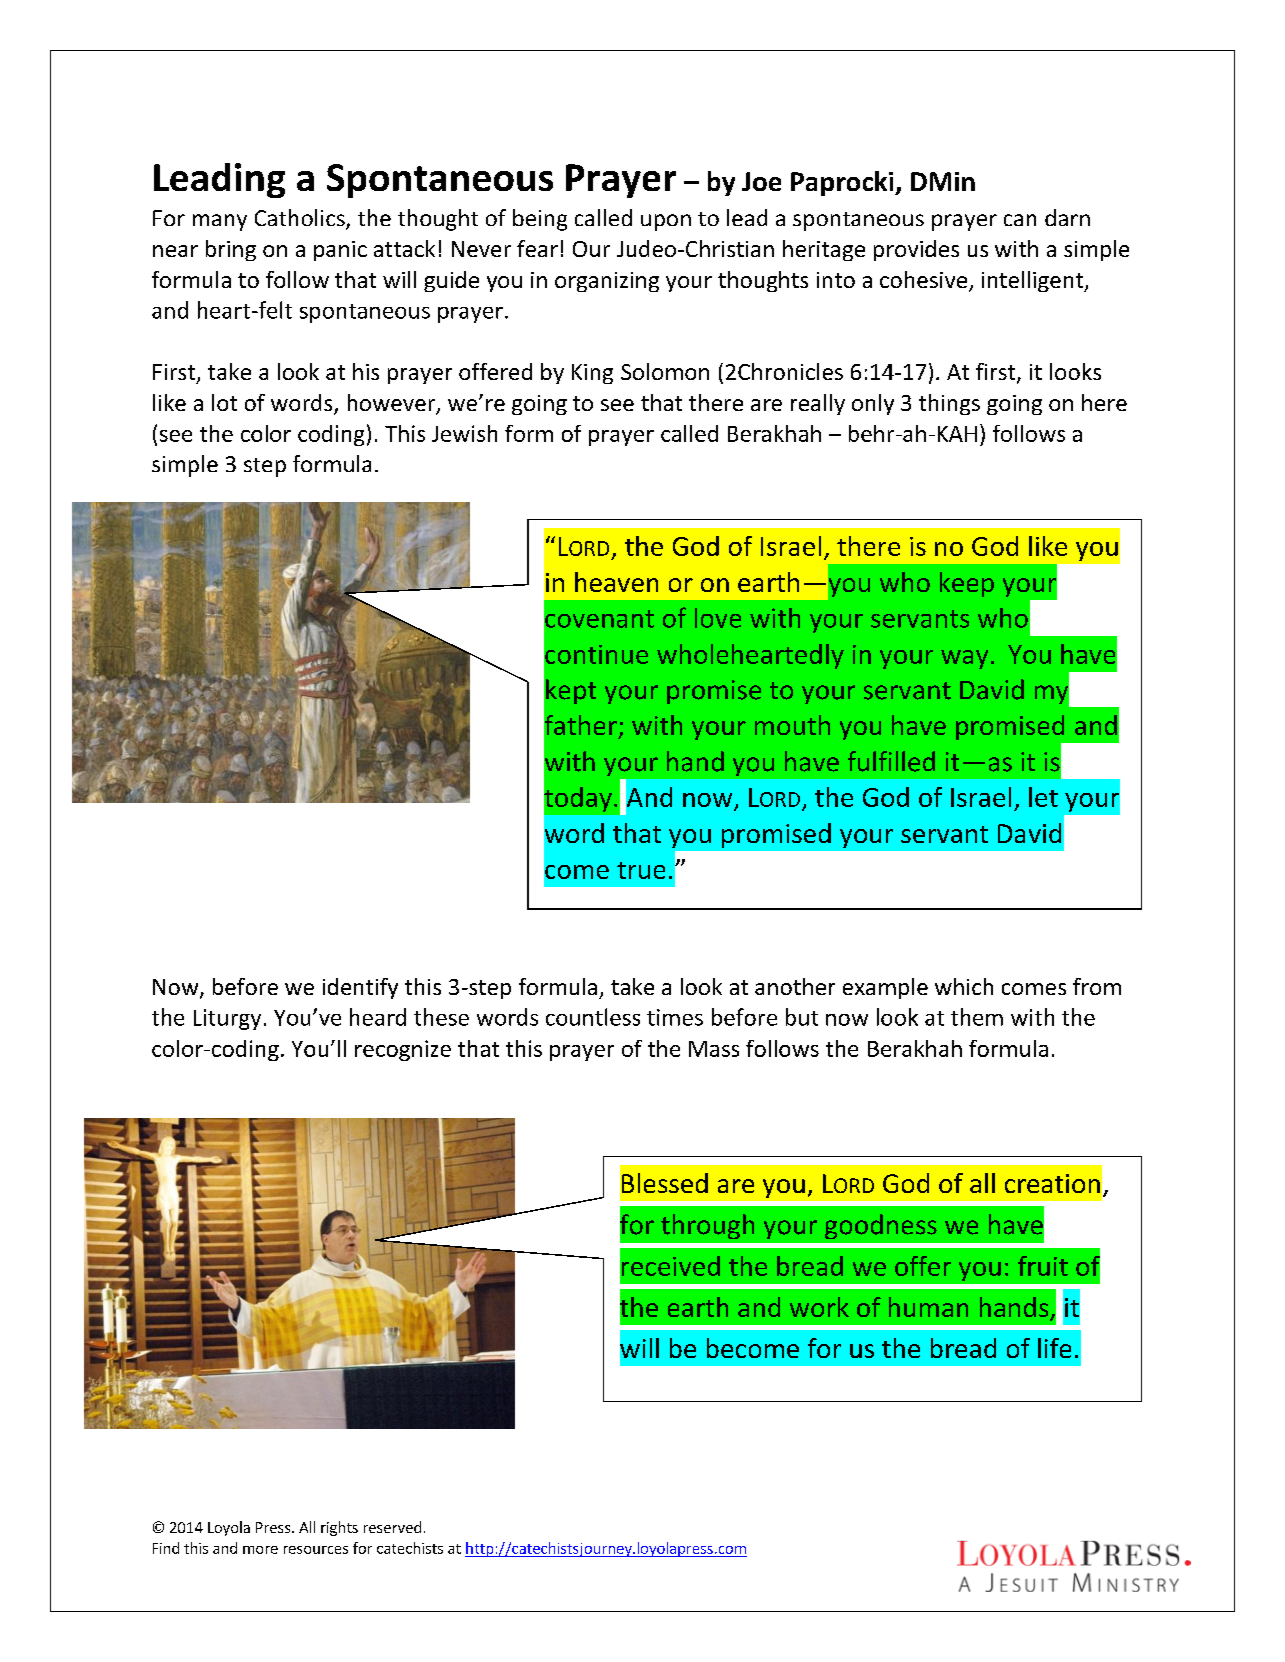 This image has height=1662, width=1285. Describe the element at coordinates (1020, 220) in the image. I see `can` at that location.
